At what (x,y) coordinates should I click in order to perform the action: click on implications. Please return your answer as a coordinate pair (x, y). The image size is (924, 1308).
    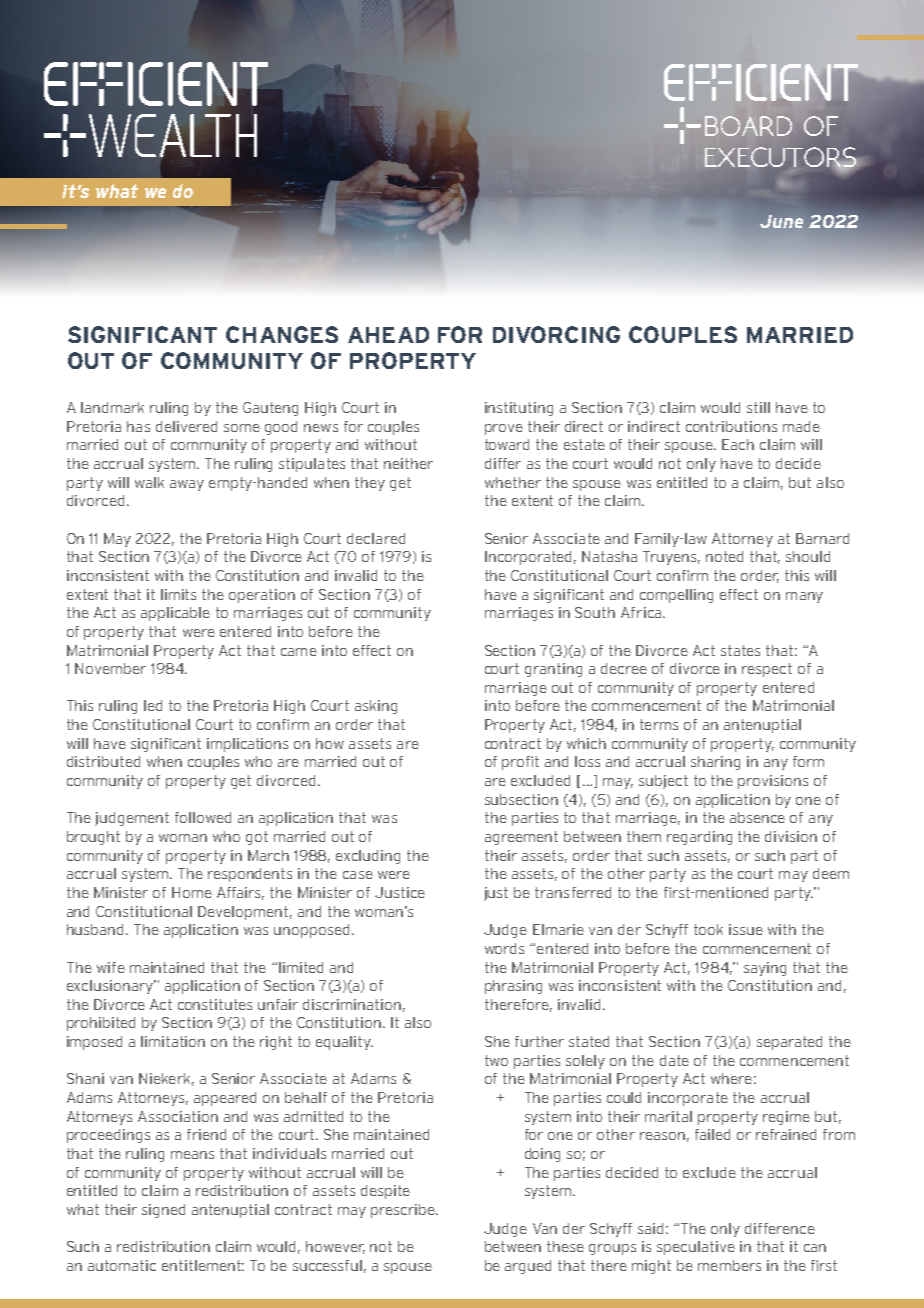
    Looking at the image, I should click on (247, 745).
